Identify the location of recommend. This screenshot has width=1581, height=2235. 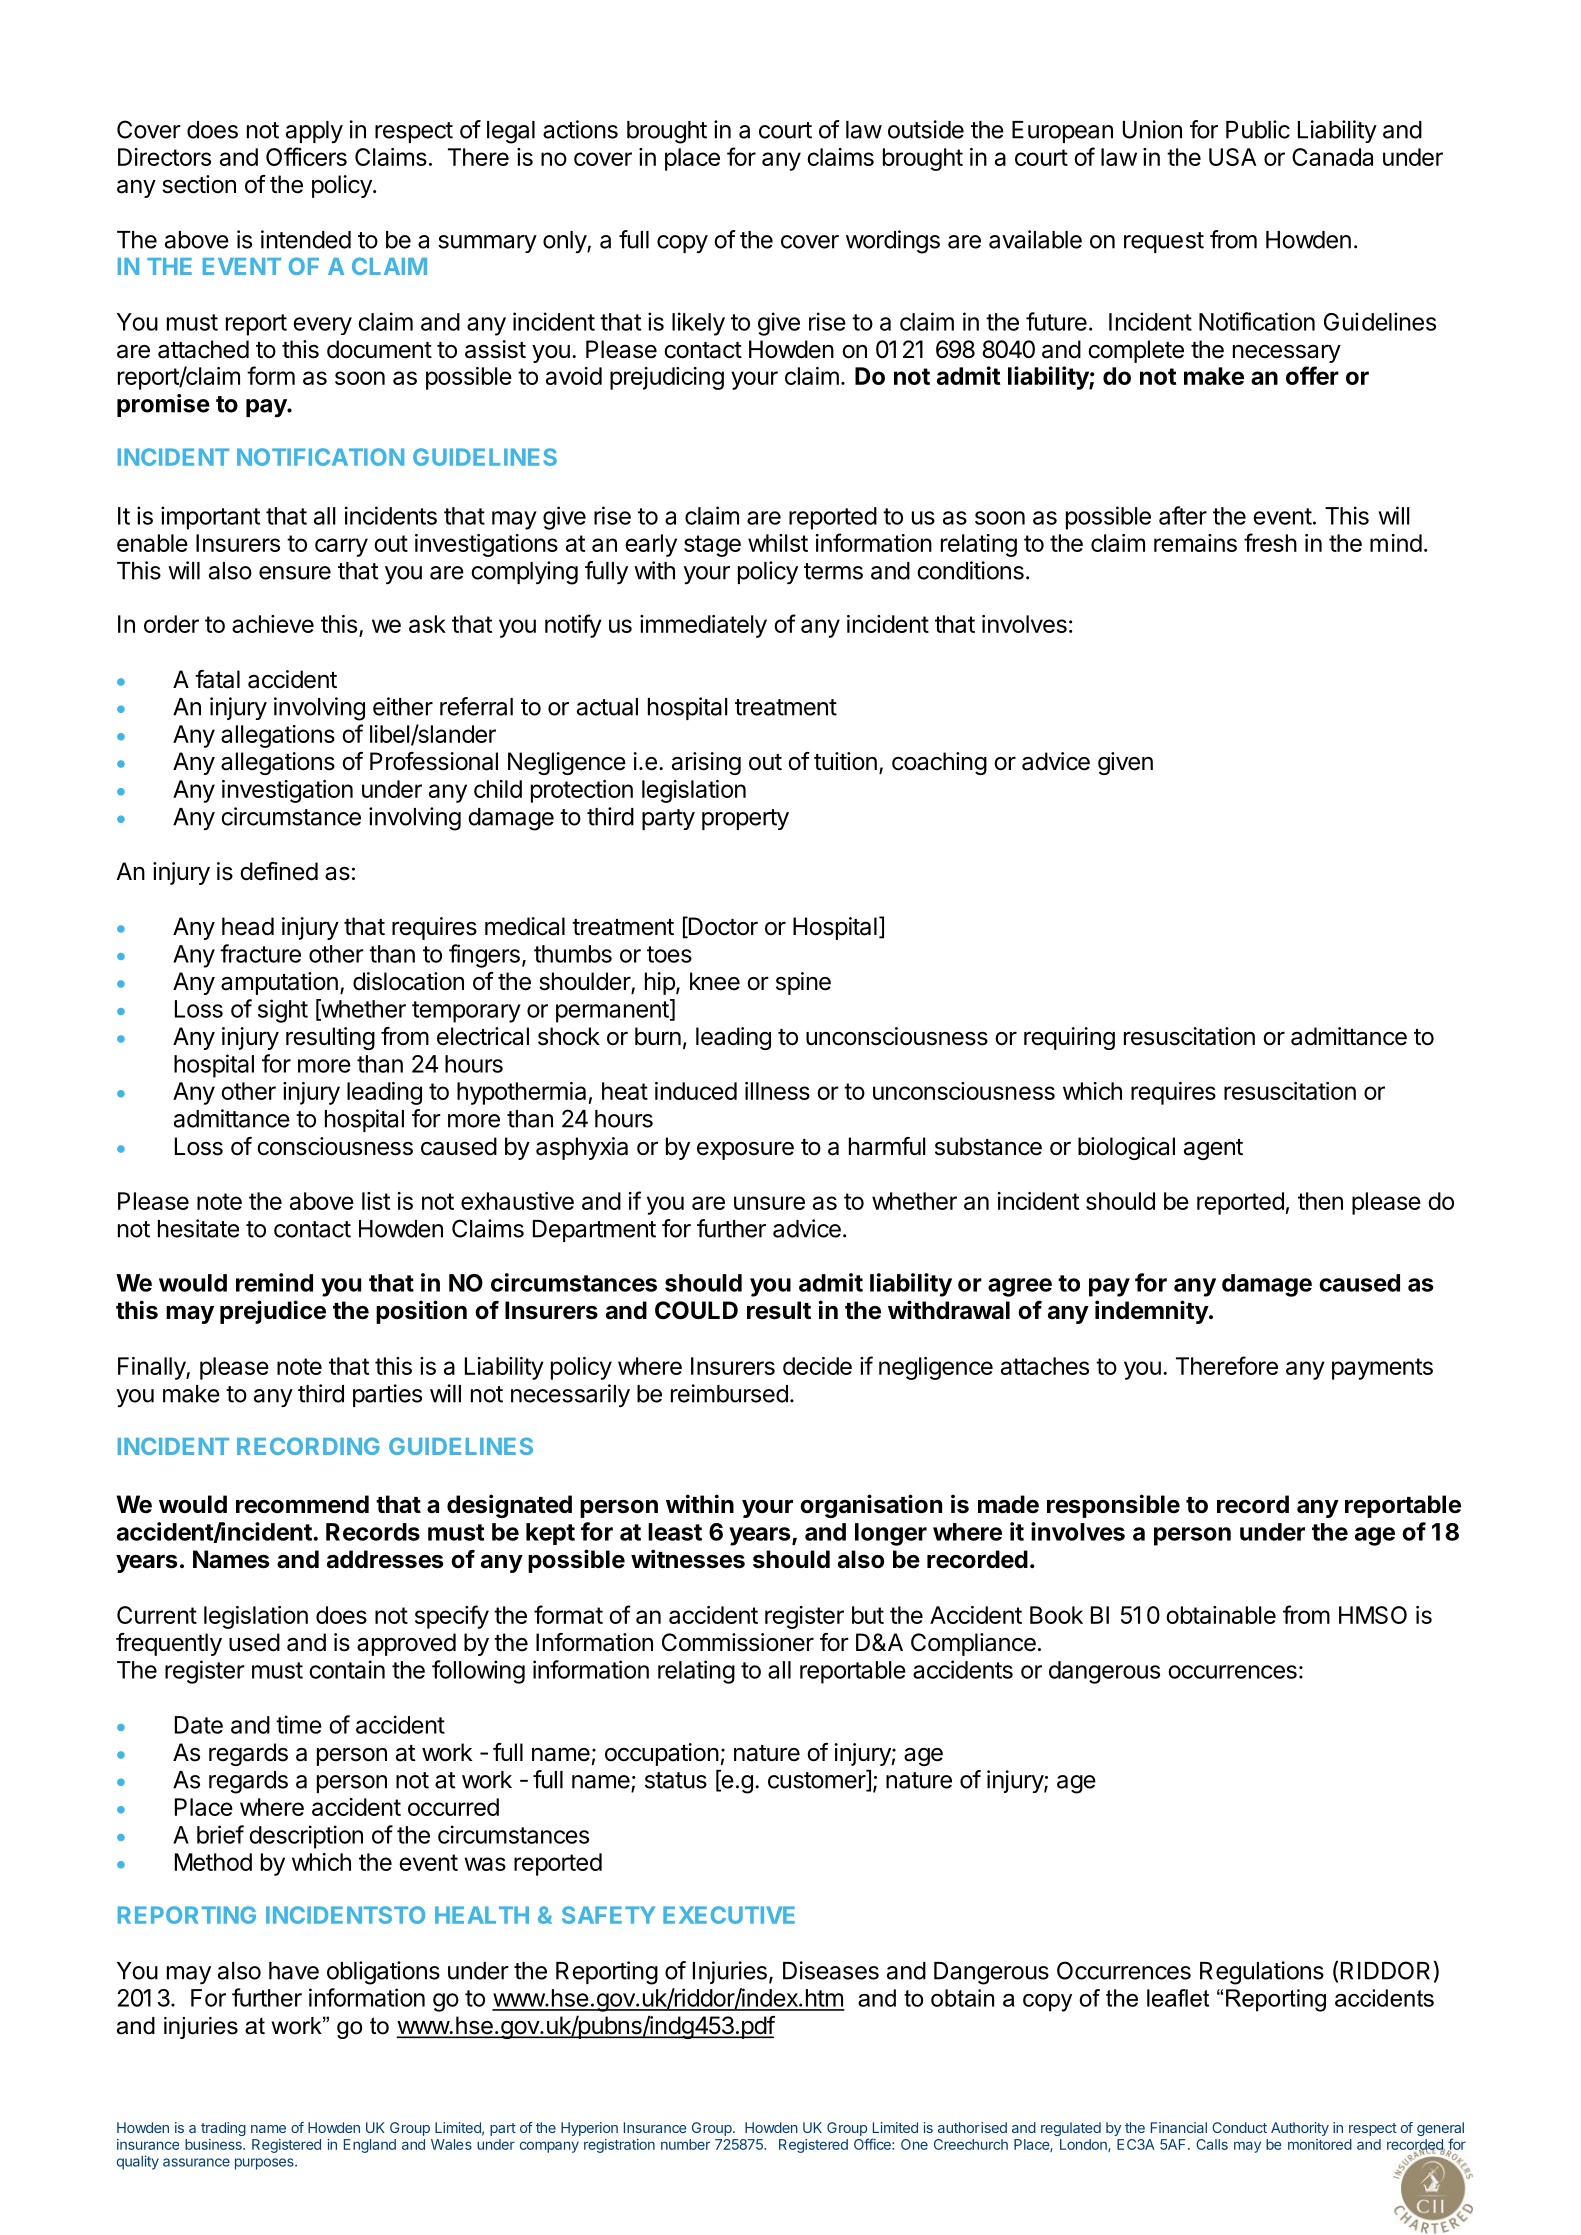
(302, 1504).
